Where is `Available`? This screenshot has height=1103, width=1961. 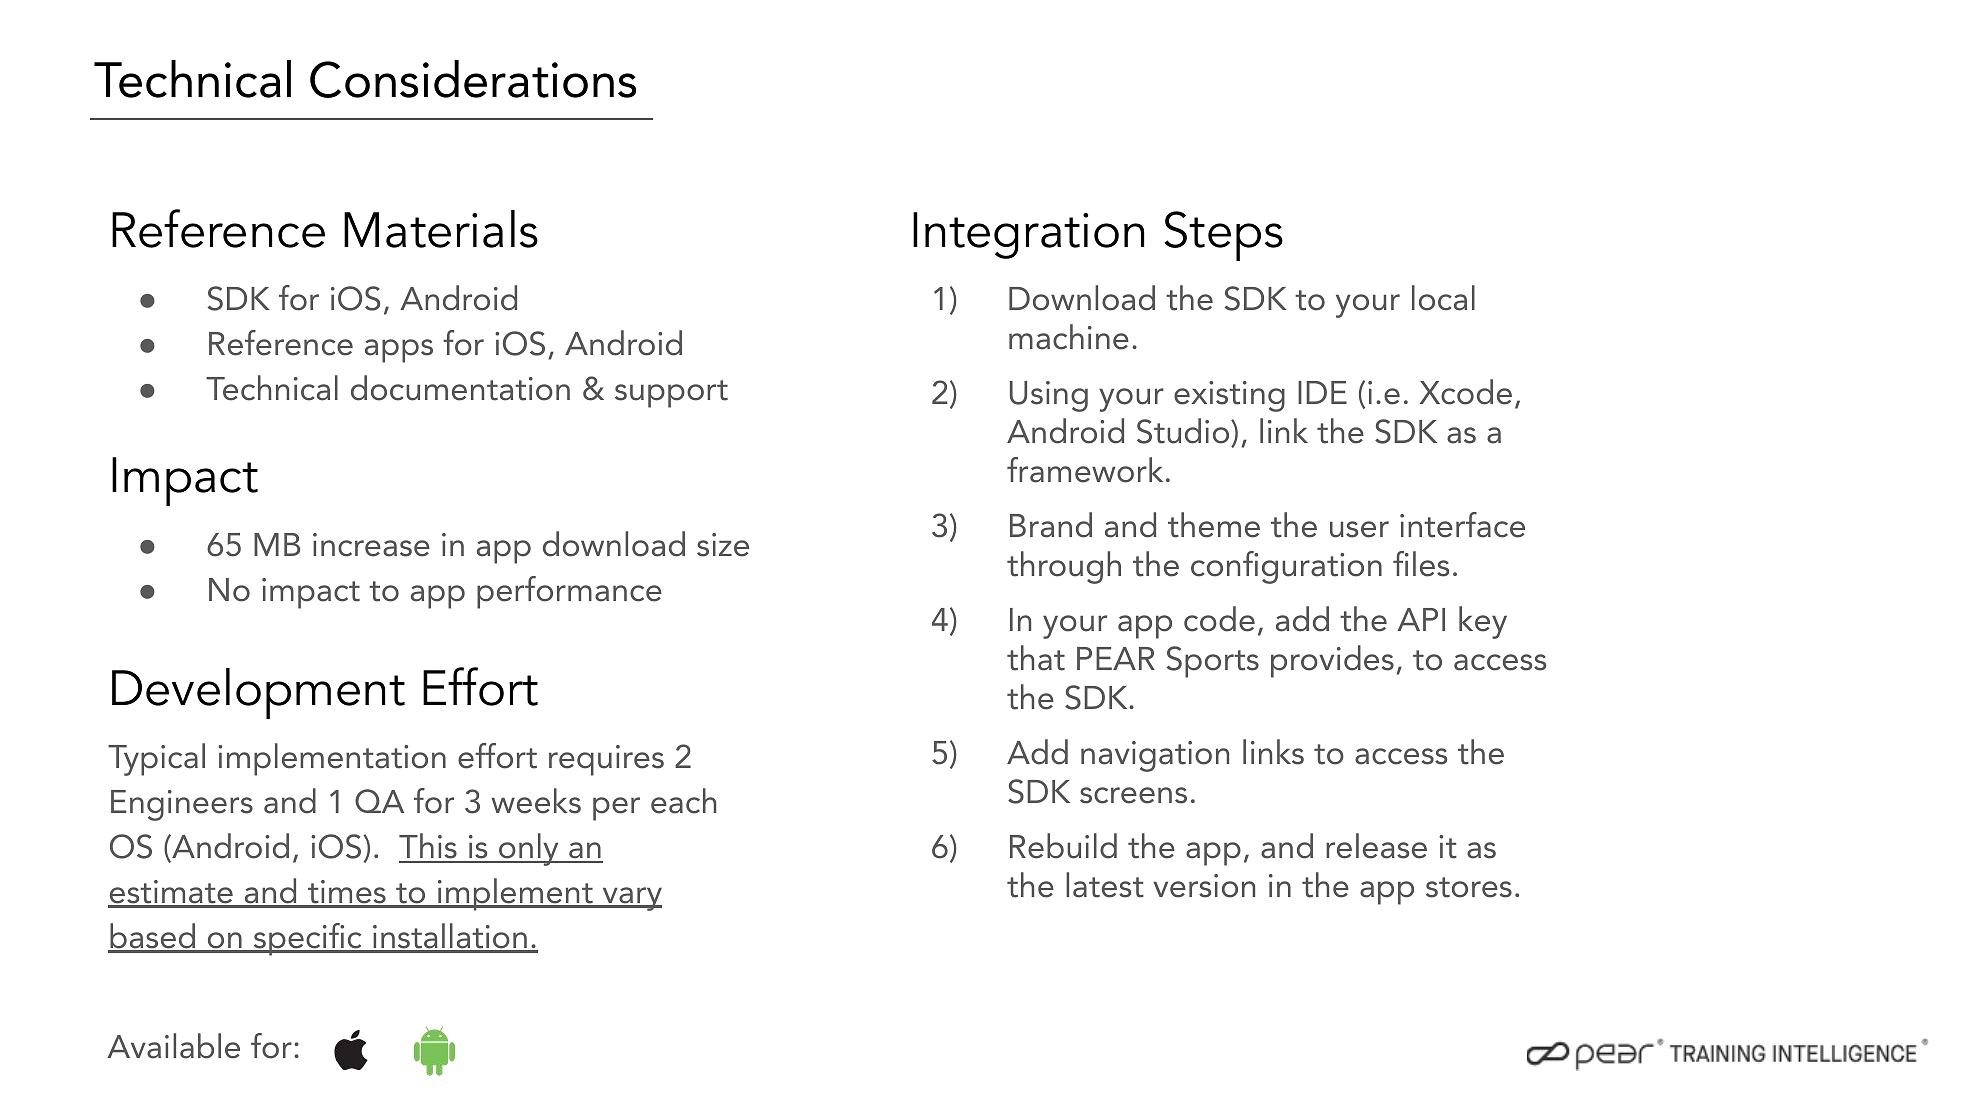
Available is located at coordinates (173, 1046).
